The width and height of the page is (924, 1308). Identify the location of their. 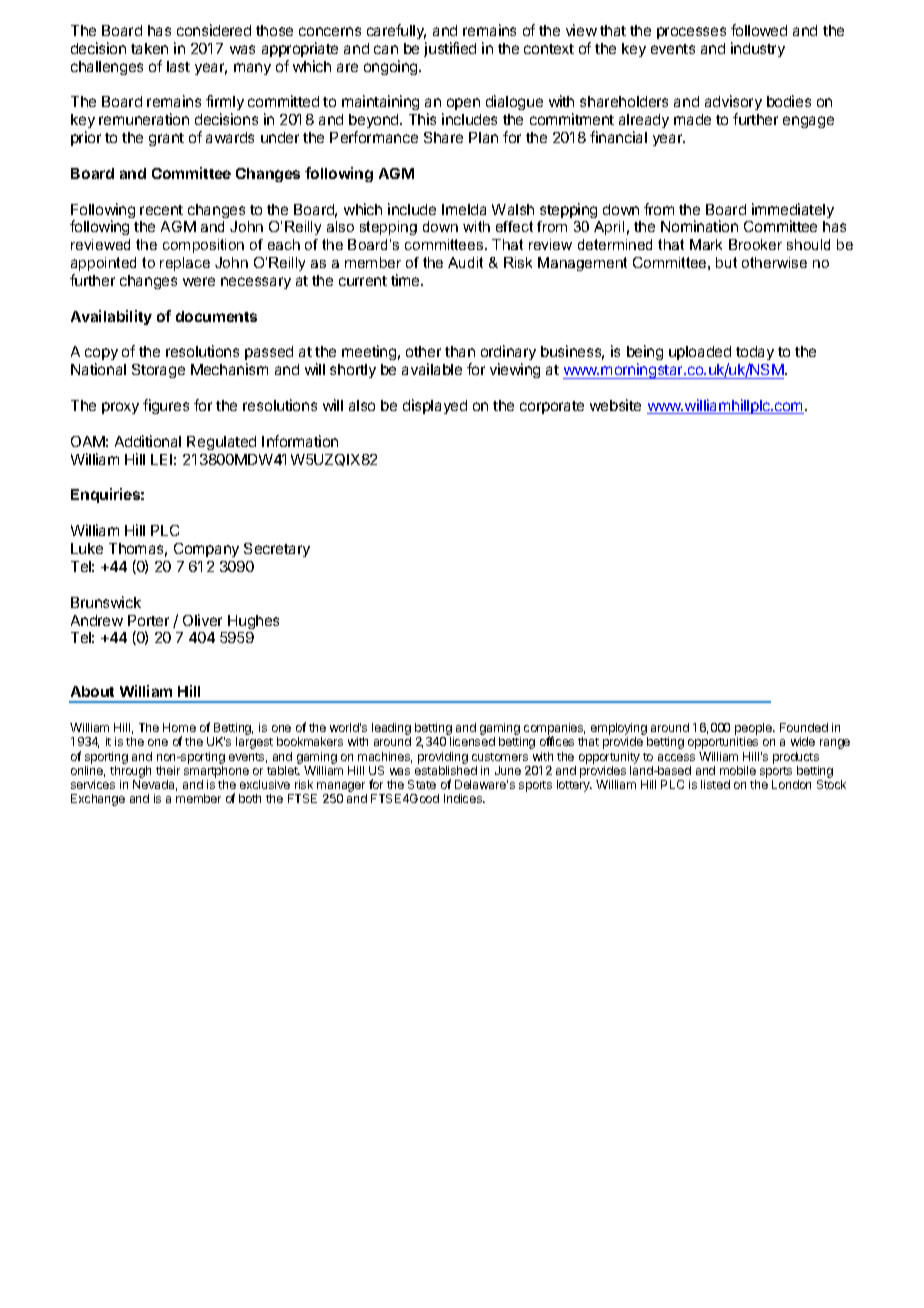
(168, 770).
